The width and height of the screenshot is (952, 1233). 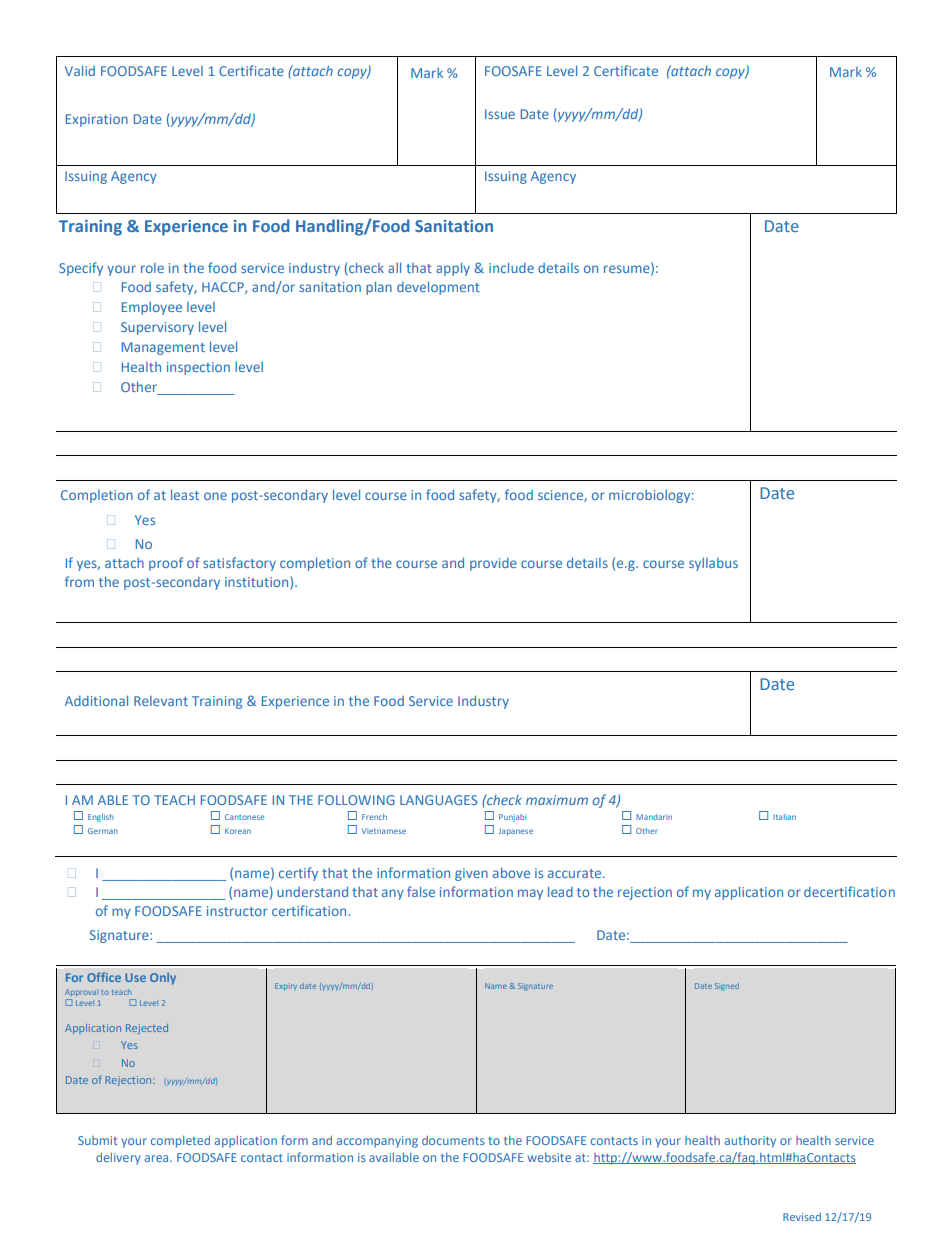 I want to click on Expiration, so click(x=97, y=120).
